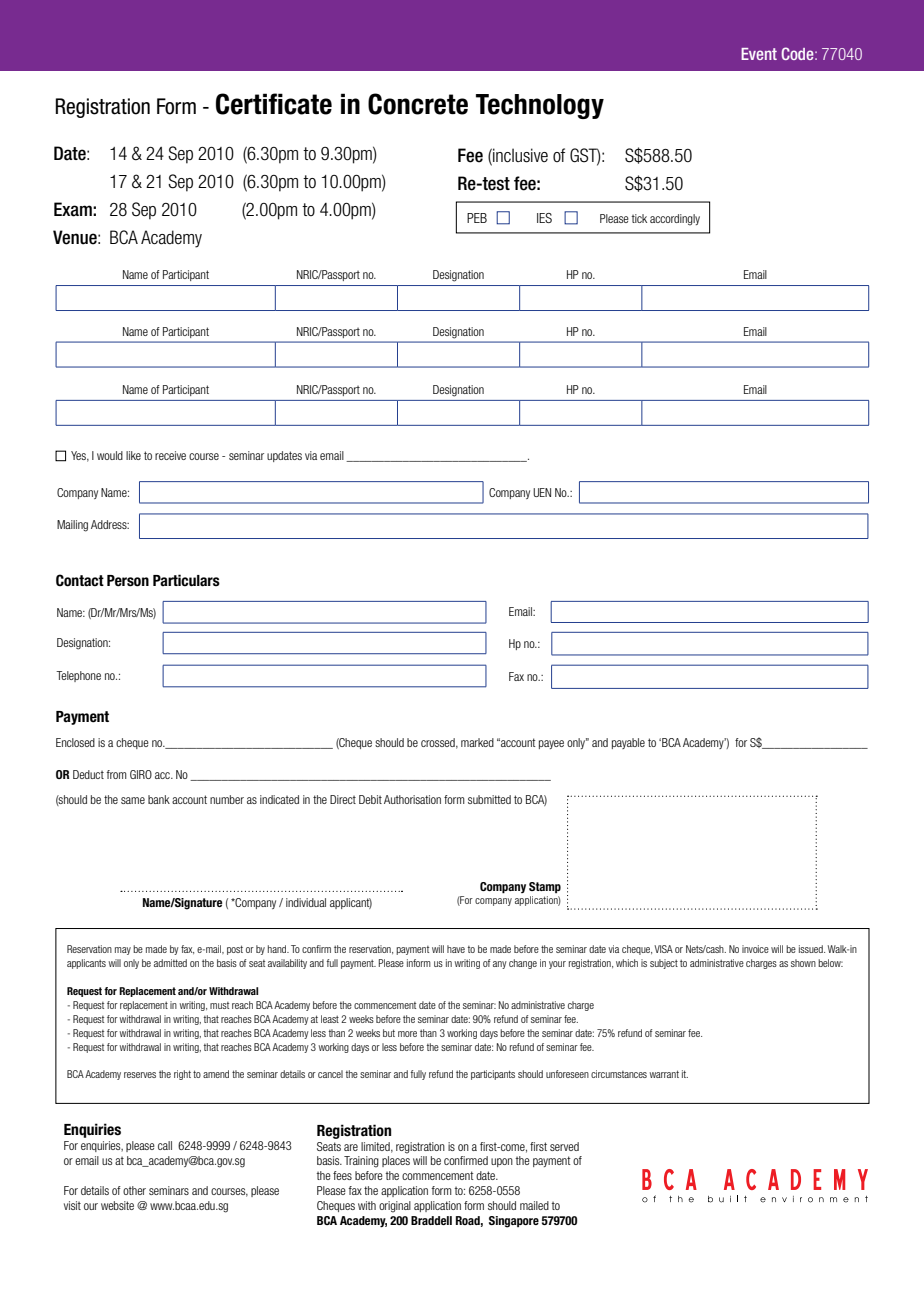 The image size is (924, 1308). What do you see at coordinates (274, 104) in the image?
I see `Certificate` at bounding box center [274, 104].
